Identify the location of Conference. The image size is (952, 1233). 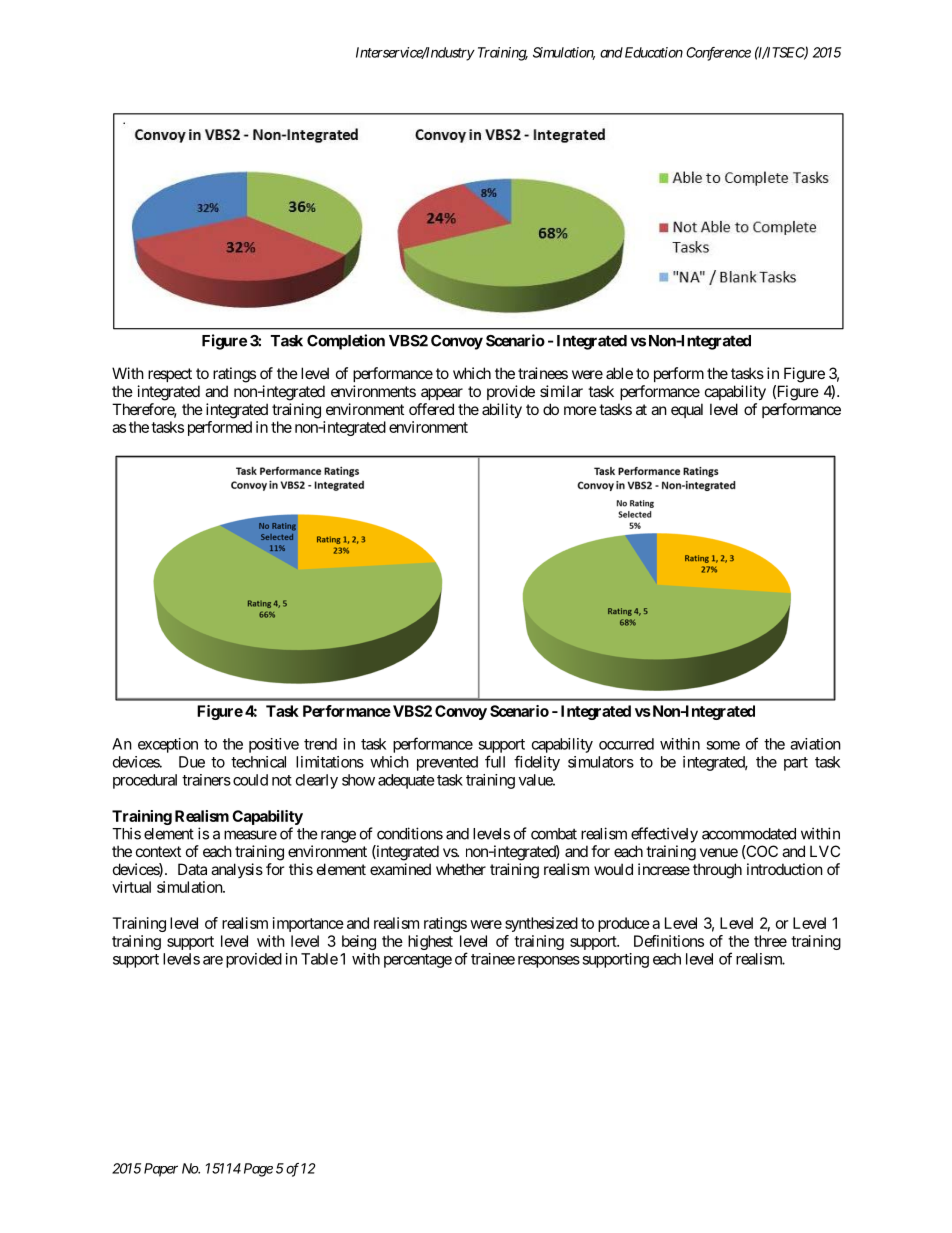
(718, 54).
